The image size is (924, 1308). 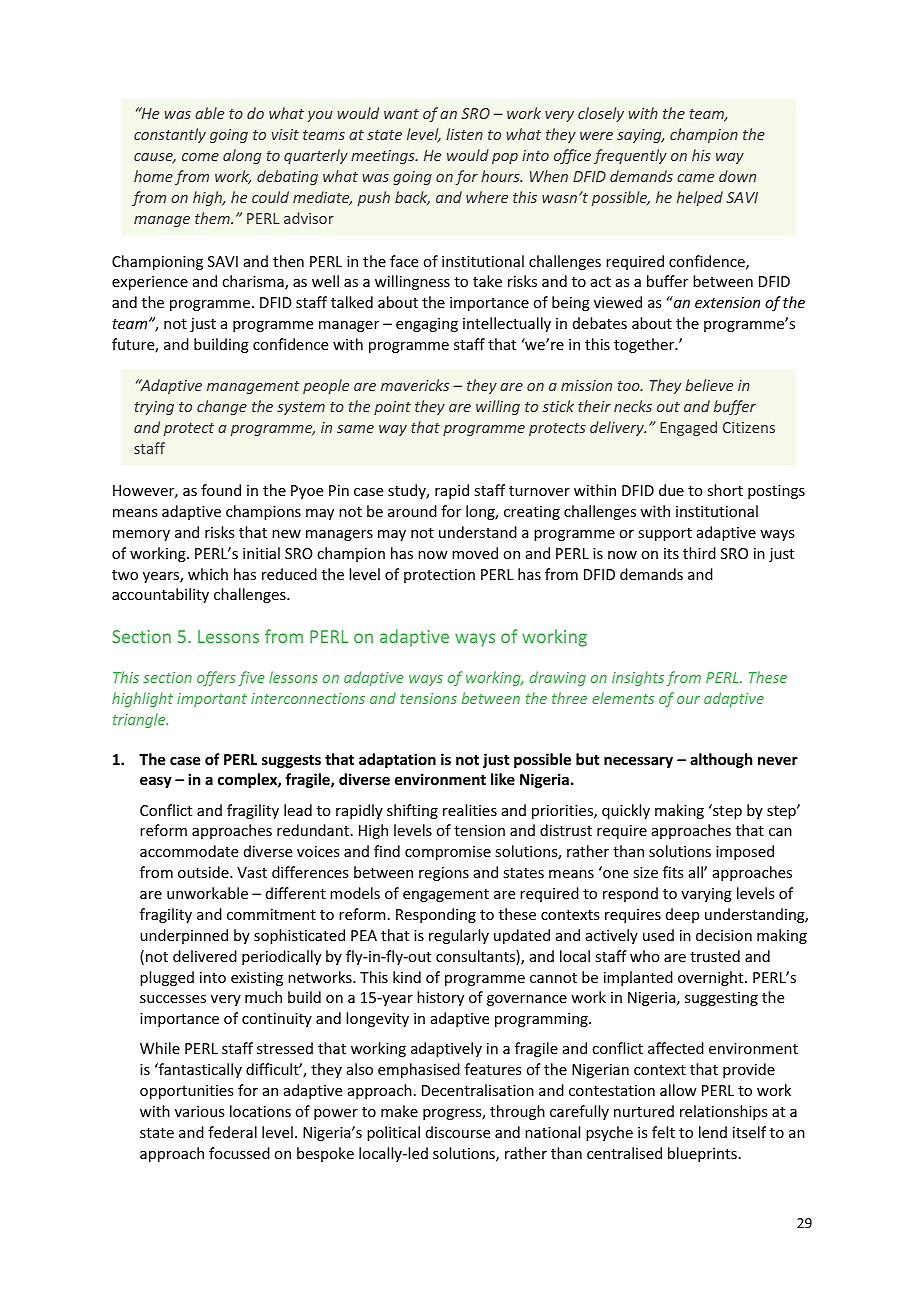 What do you see at coordinates (222, 407) in the screenshot?
I see `change` at bounding box center [222, 407].
